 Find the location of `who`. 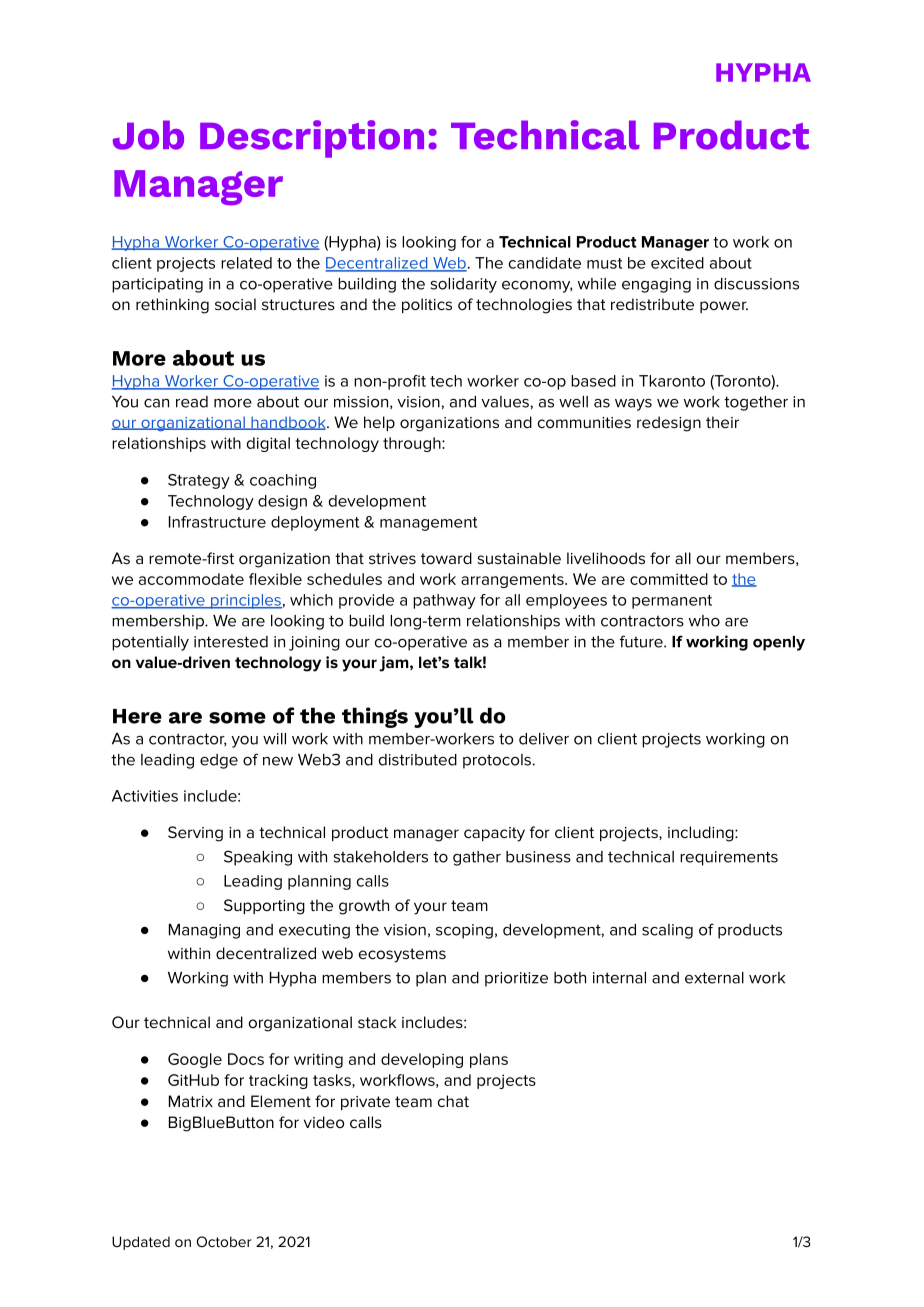

who is located at coordinates (704, 621).
